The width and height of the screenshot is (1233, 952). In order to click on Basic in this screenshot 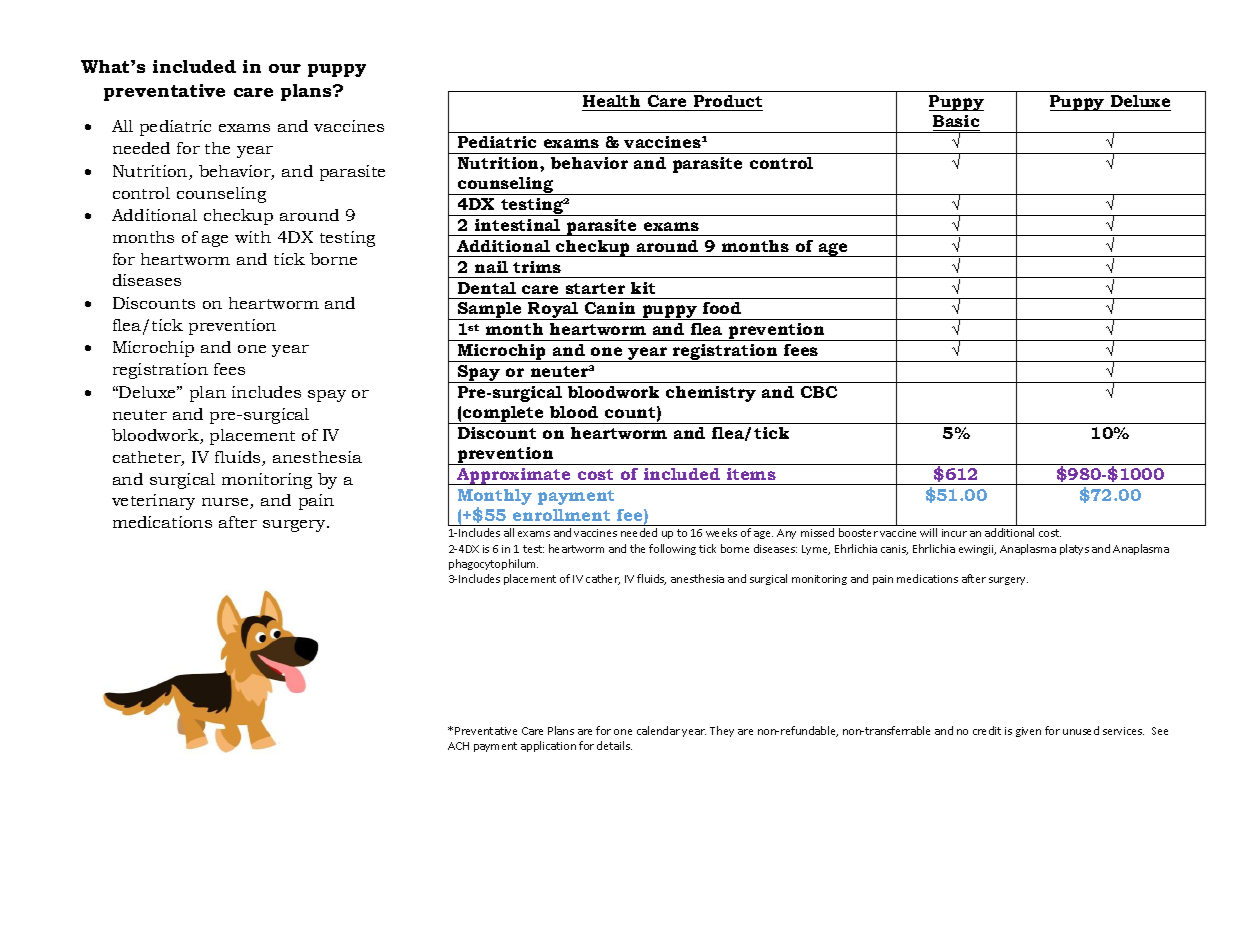, I will do `click(956, 123)`.
